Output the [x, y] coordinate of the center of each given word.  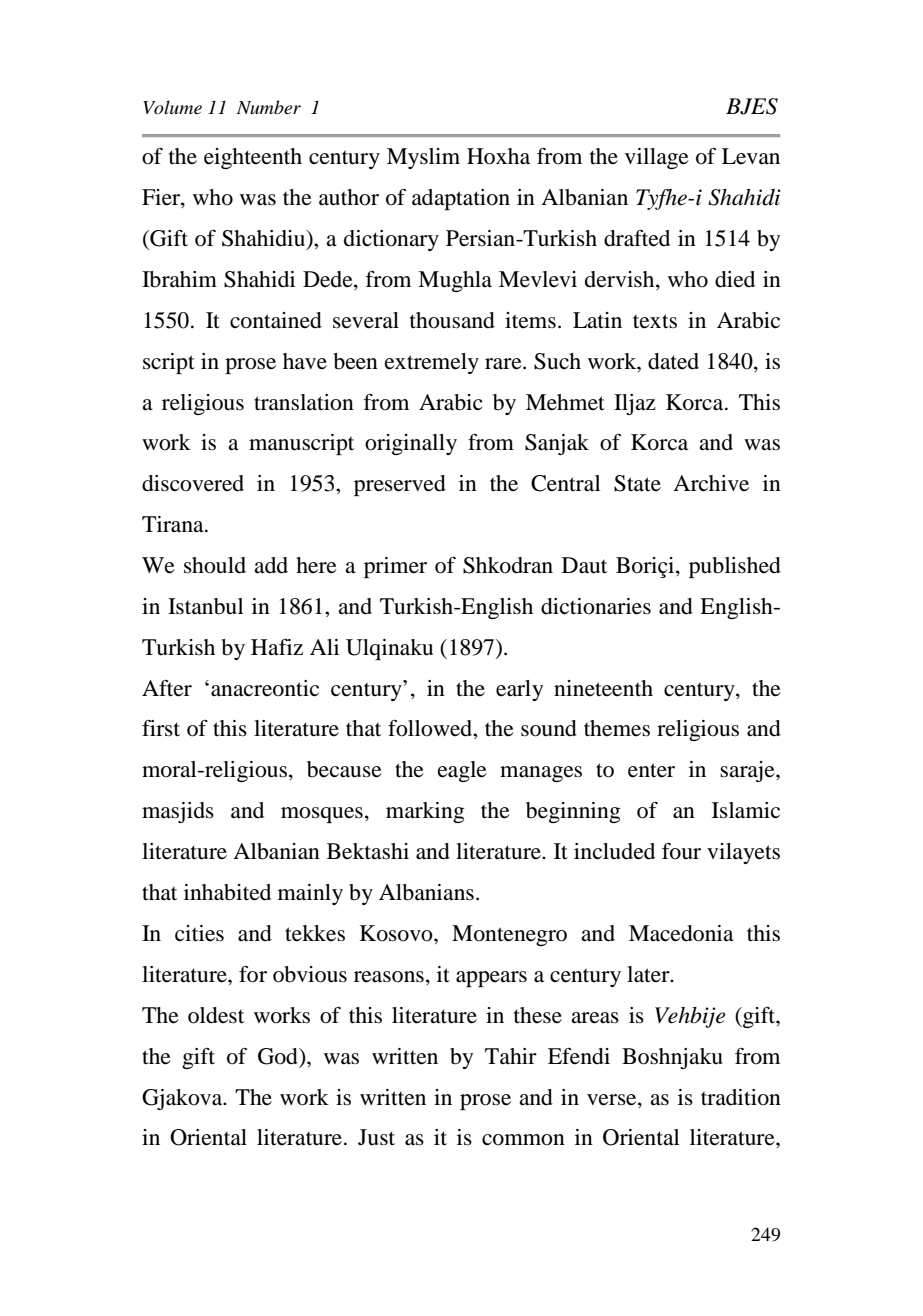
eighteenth [253, 158]
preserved [400, 485]
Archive [711, 483]
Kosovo [397, 933]
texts [655, 321]
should [215, 565]
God [279, 1056]
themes [617, 728]
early [519, 690]
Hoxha [498, 156]
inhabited [227, 892]
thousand [452, 320]
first [161, 728]
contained [276, 320]
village [657, 158]
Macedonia [681, 933]
